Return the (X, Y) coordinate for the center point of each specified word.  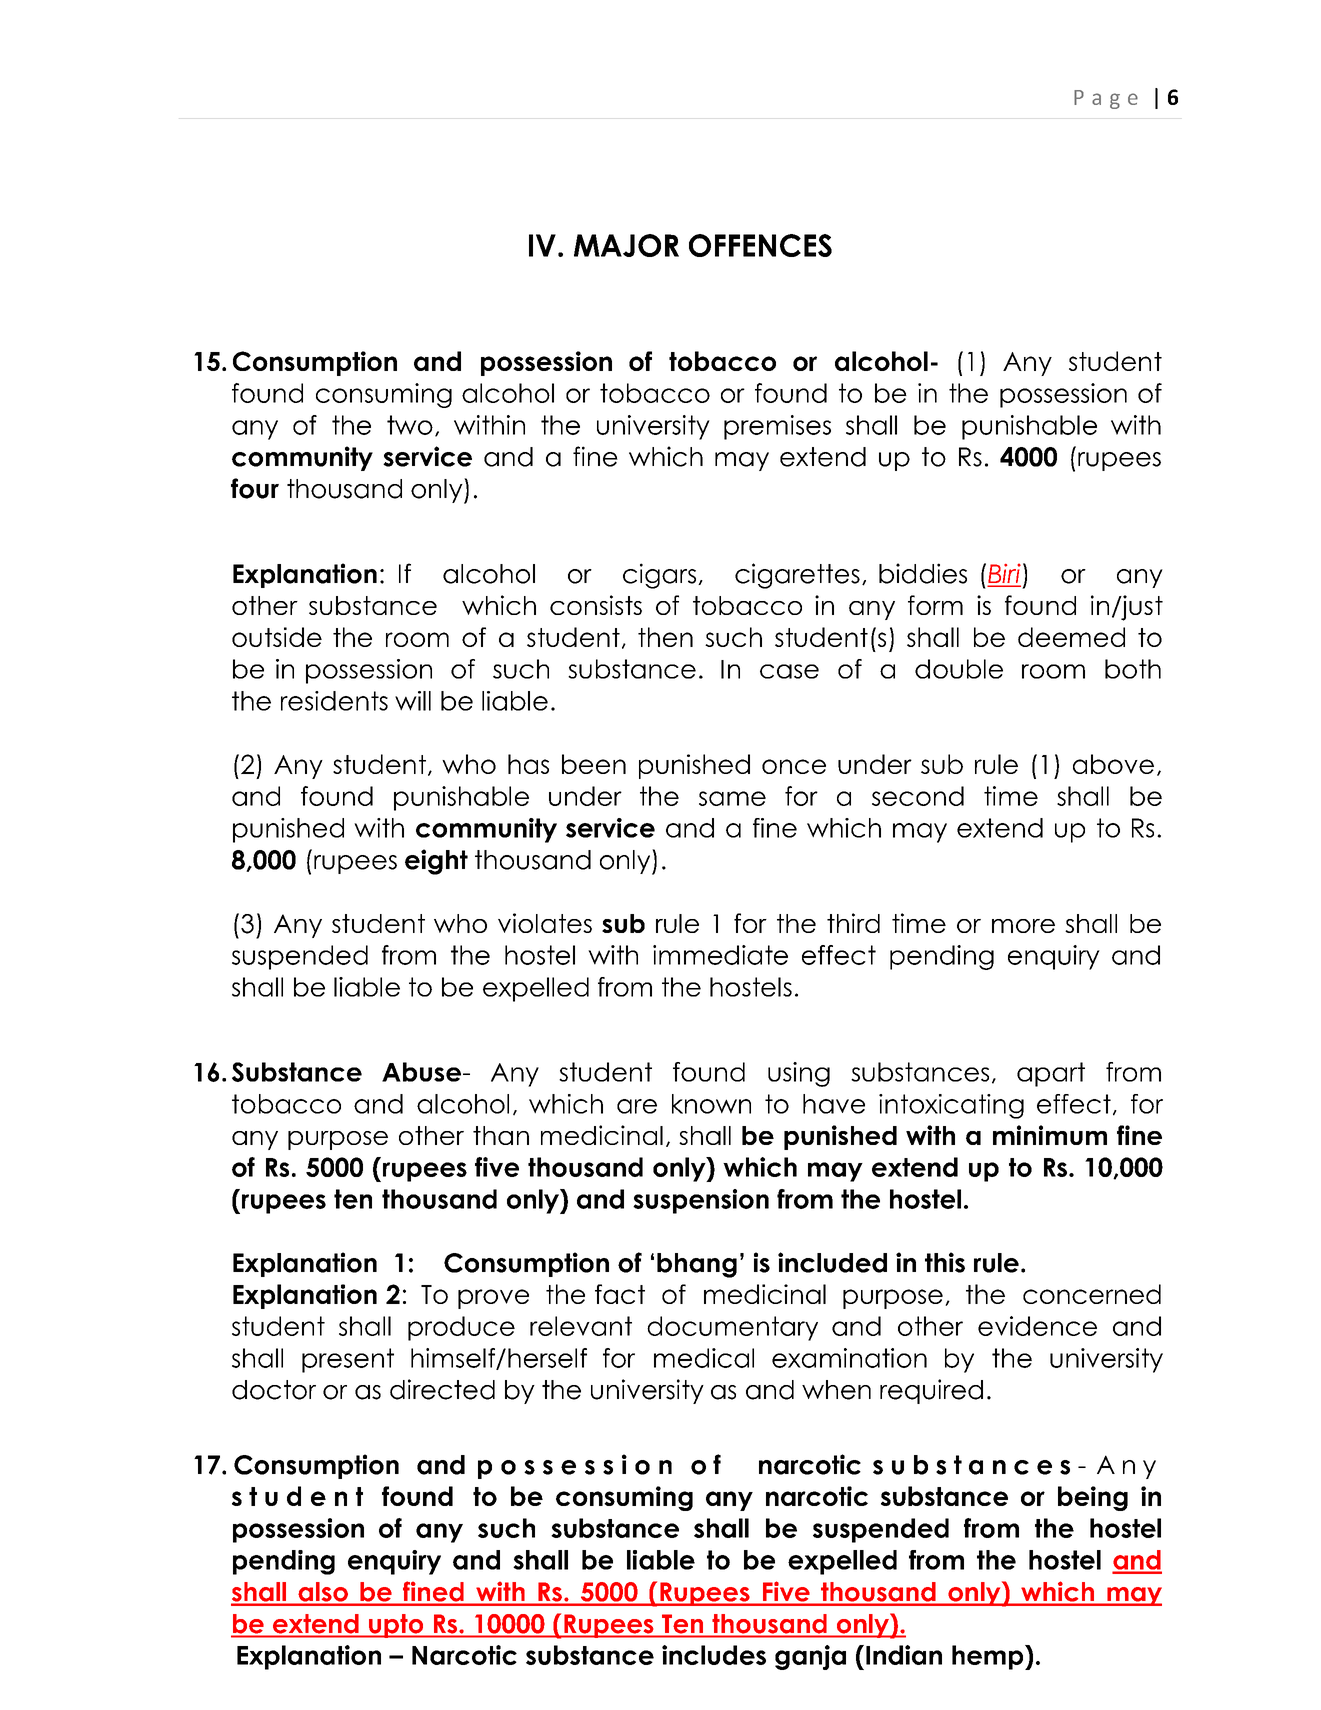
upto (396, 1626)
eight (436, 862)
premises (777, 427)
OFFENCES (760, 245)
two (410, 425)
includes (714, 1655)
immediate (720, 955)
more (1023, 926)
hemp (989, 1657)
